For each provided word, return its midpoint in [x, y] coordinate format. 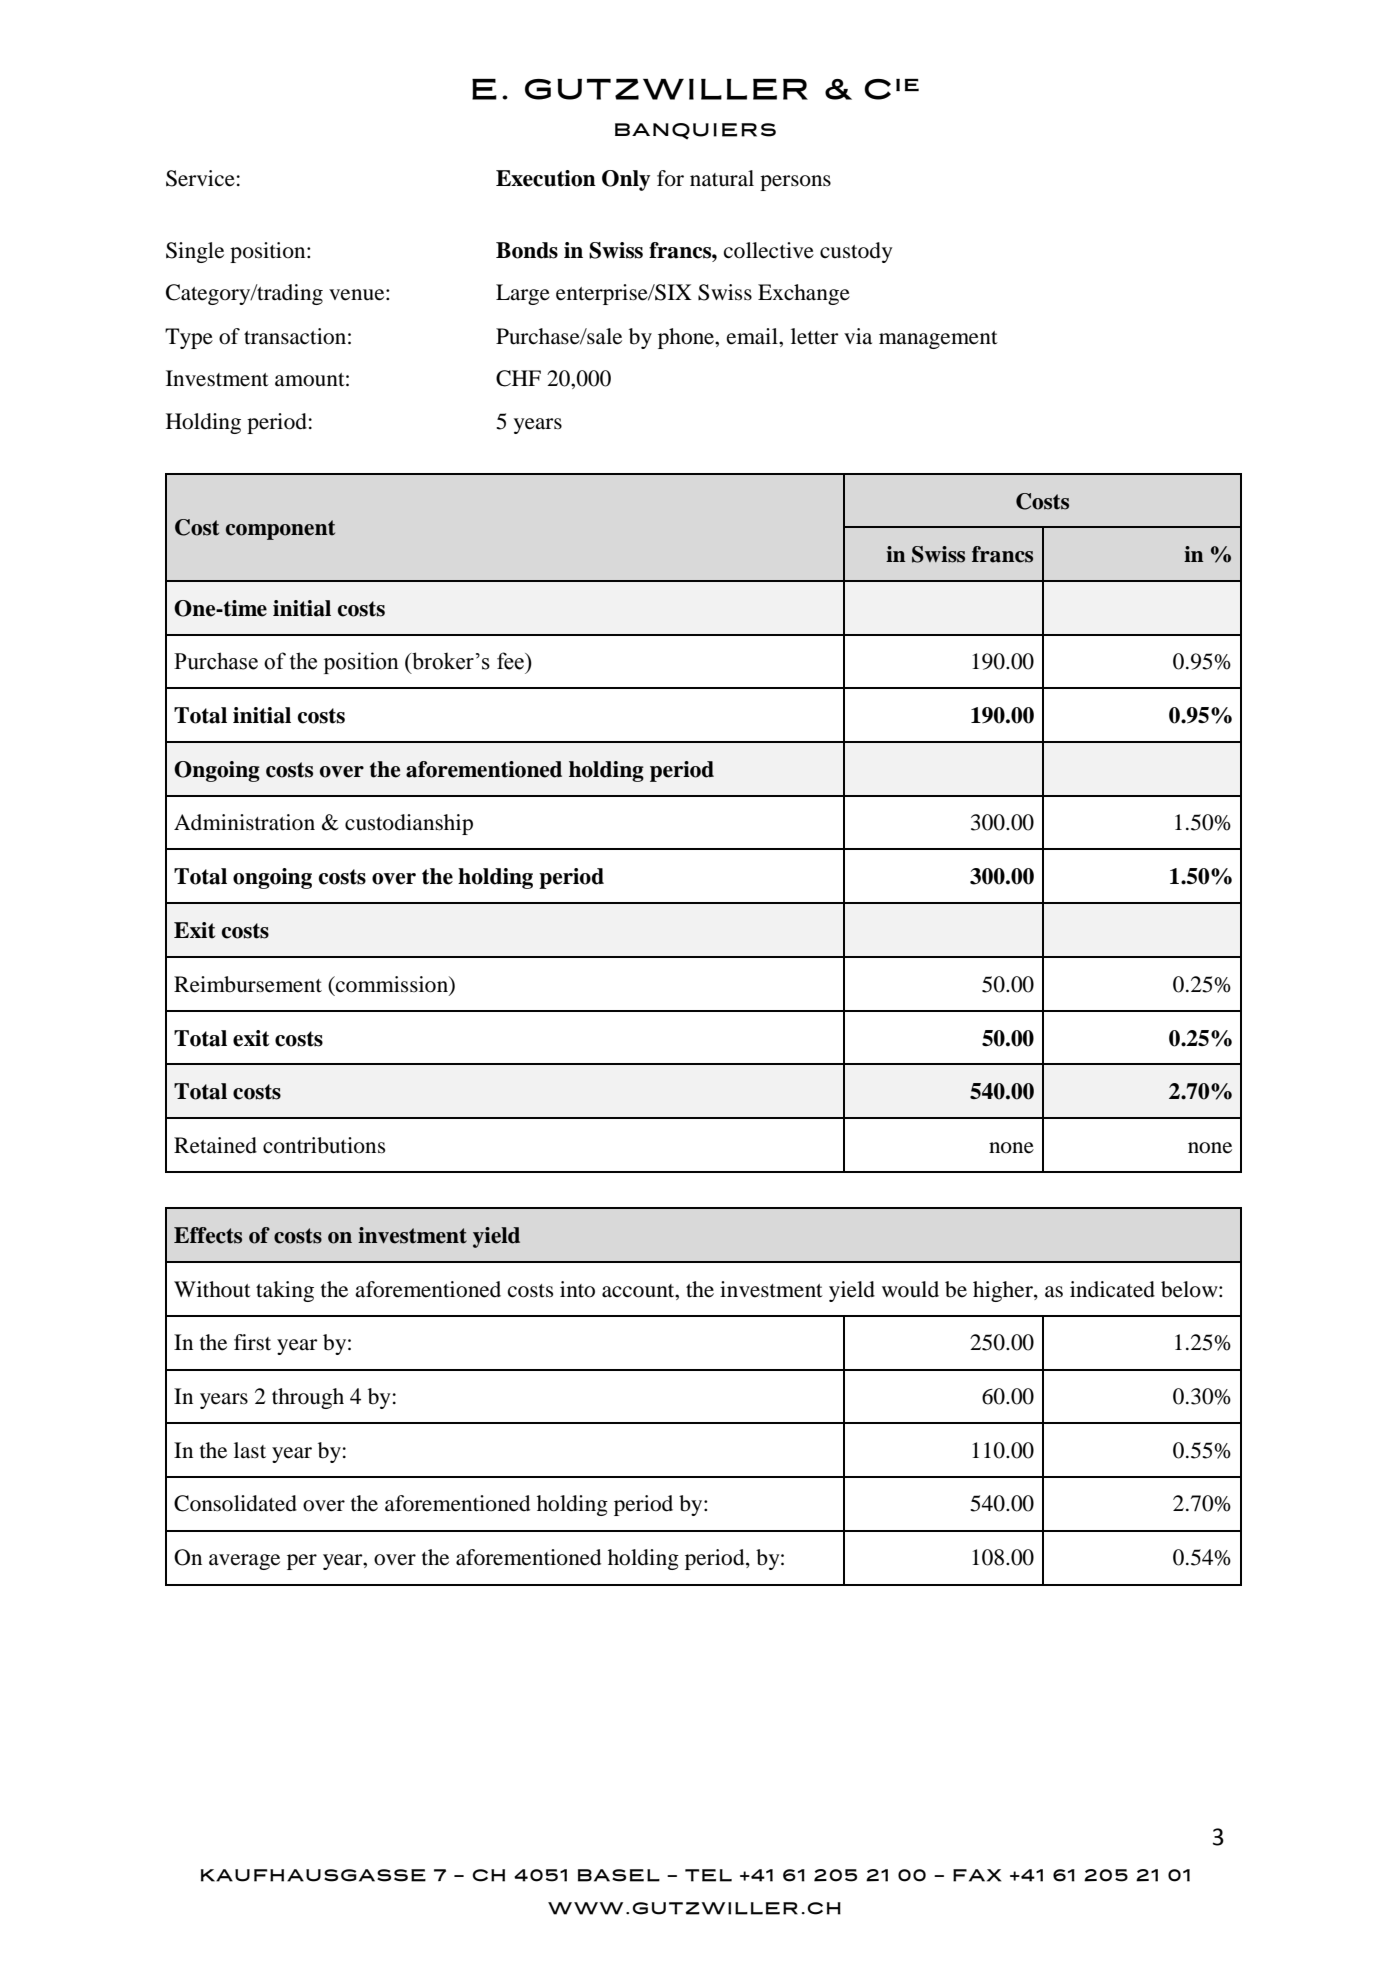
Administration [244, 822]
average [244, 1562]
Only [626, 180]
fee [511, 661]
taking [285, 1291]
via [858, 336]
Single [195, 252]
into [577, 1289]
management [938, 340]
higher [1004, 1291]
